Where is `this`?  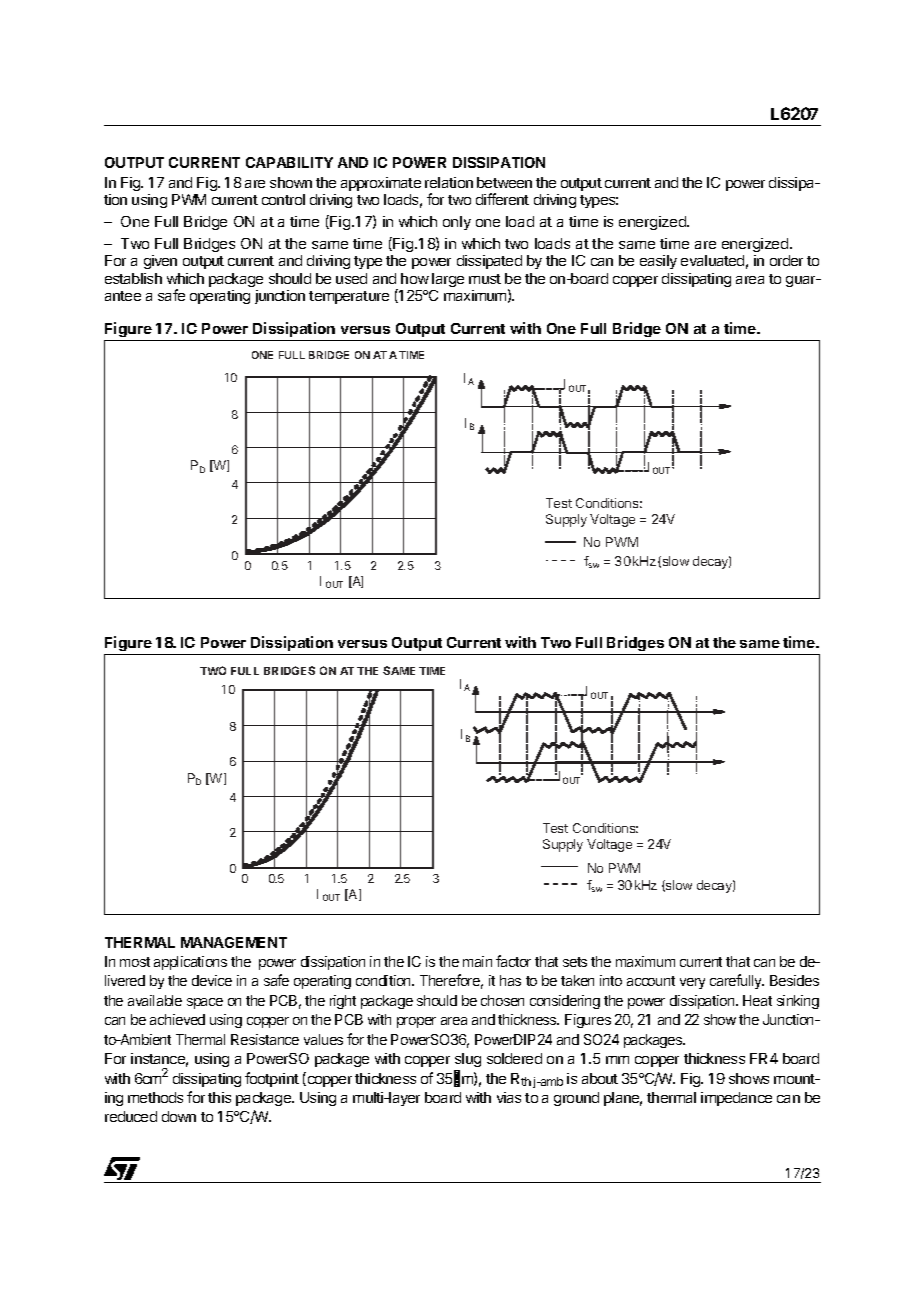
this is located at coordinates (219, 1097).
